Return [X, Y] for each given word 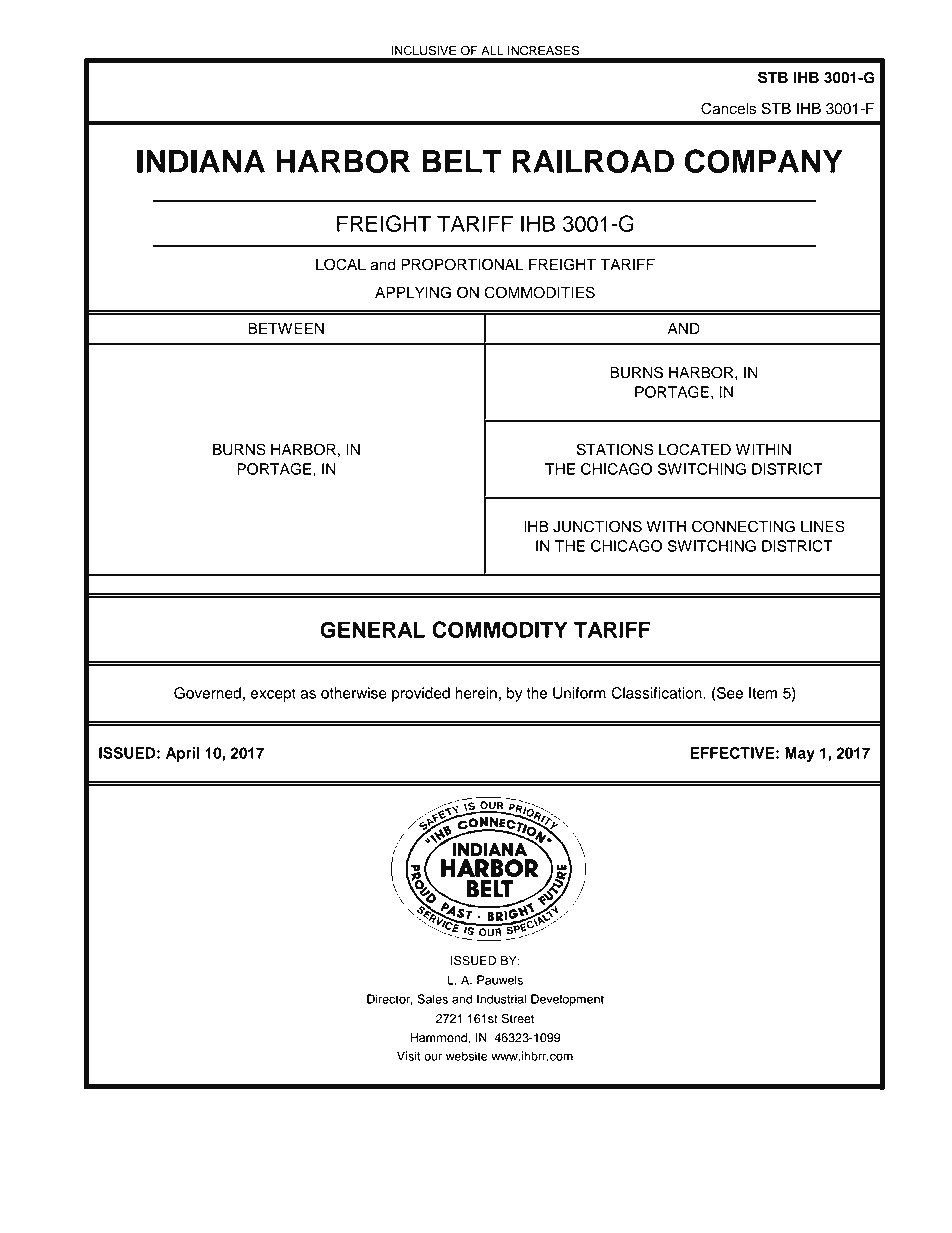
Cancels [729, 108]
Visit [409, 1056]
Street [517, 1018]
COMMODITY [500, 629]
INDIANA [201, 161]
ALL [492, 50]
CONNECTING [743, 526]
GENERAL [372, 629]
